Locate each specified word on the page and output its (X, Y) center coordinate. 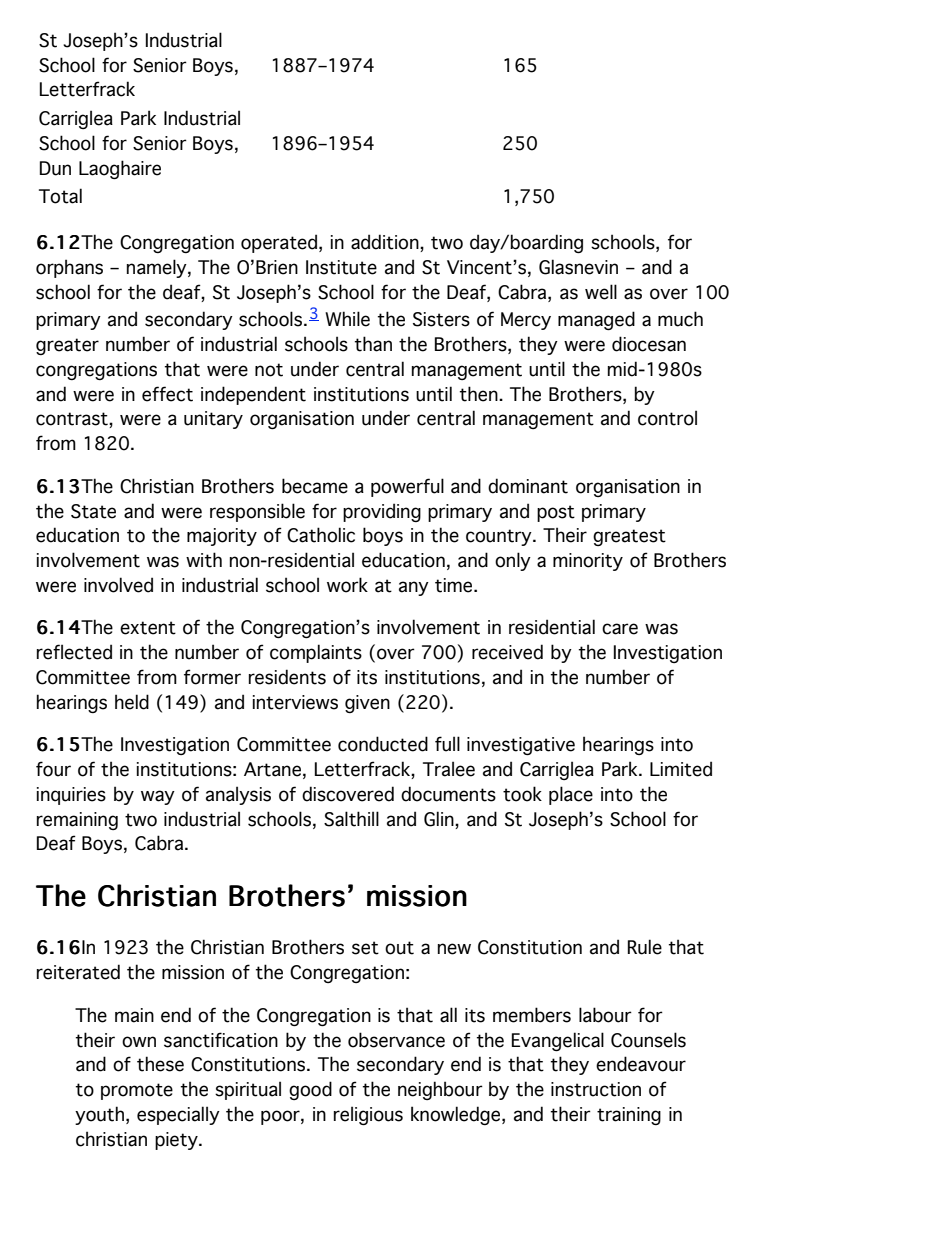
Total (60, 196)
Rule (645, 947)
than (373, 344)
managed (596, 320)
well (601, 292)
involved (118, 585)
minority (588, 562)
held (132, 702)
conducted (383, 744)
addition (386, 243)
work (347, 585)
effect (167, 394)
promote (137, 1091)
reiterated (78, 972)
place (571, 795)
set (365, 948)
